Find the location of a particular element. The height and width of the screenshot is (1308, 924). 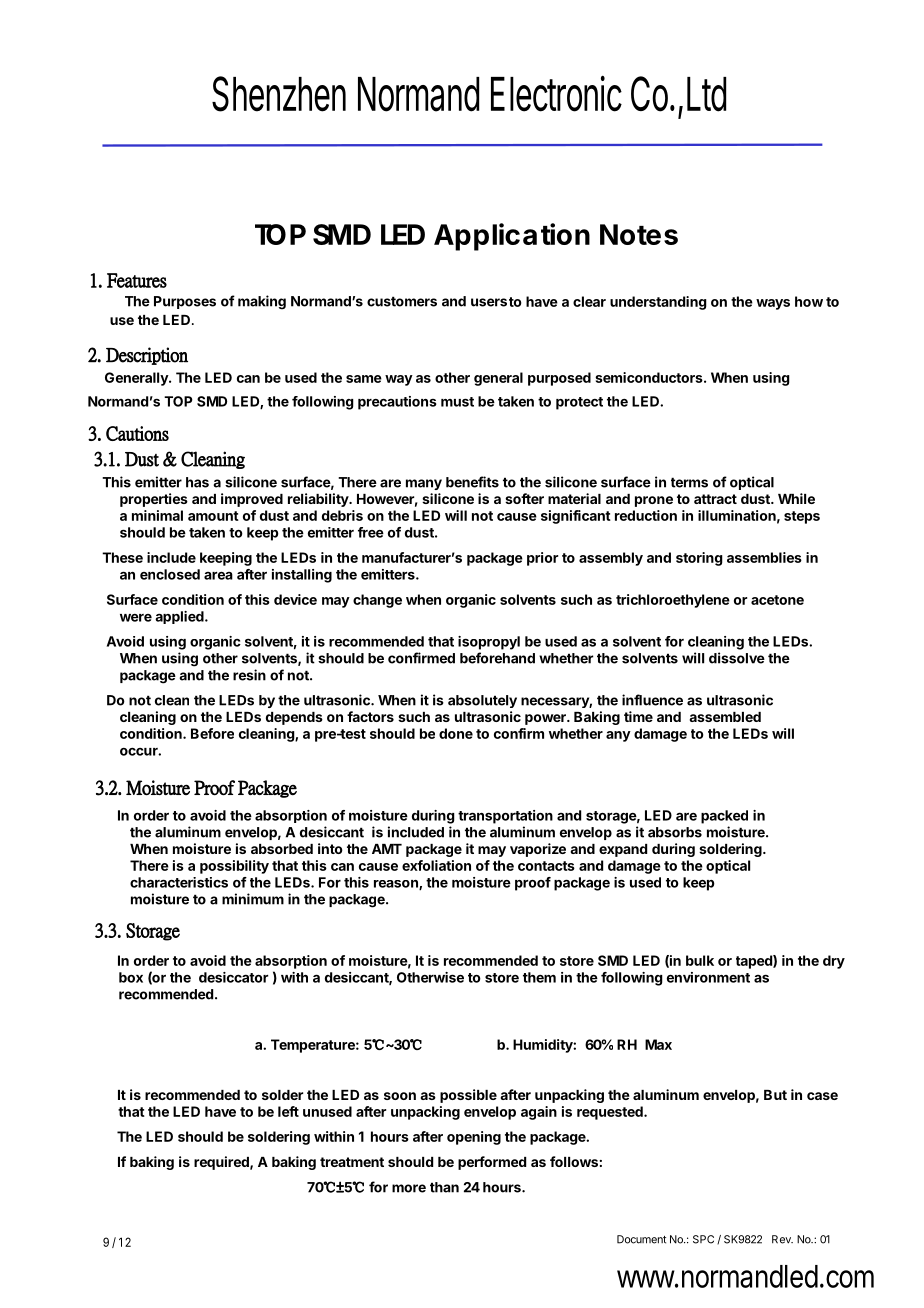

than is located at coordinates (444, 1187).
